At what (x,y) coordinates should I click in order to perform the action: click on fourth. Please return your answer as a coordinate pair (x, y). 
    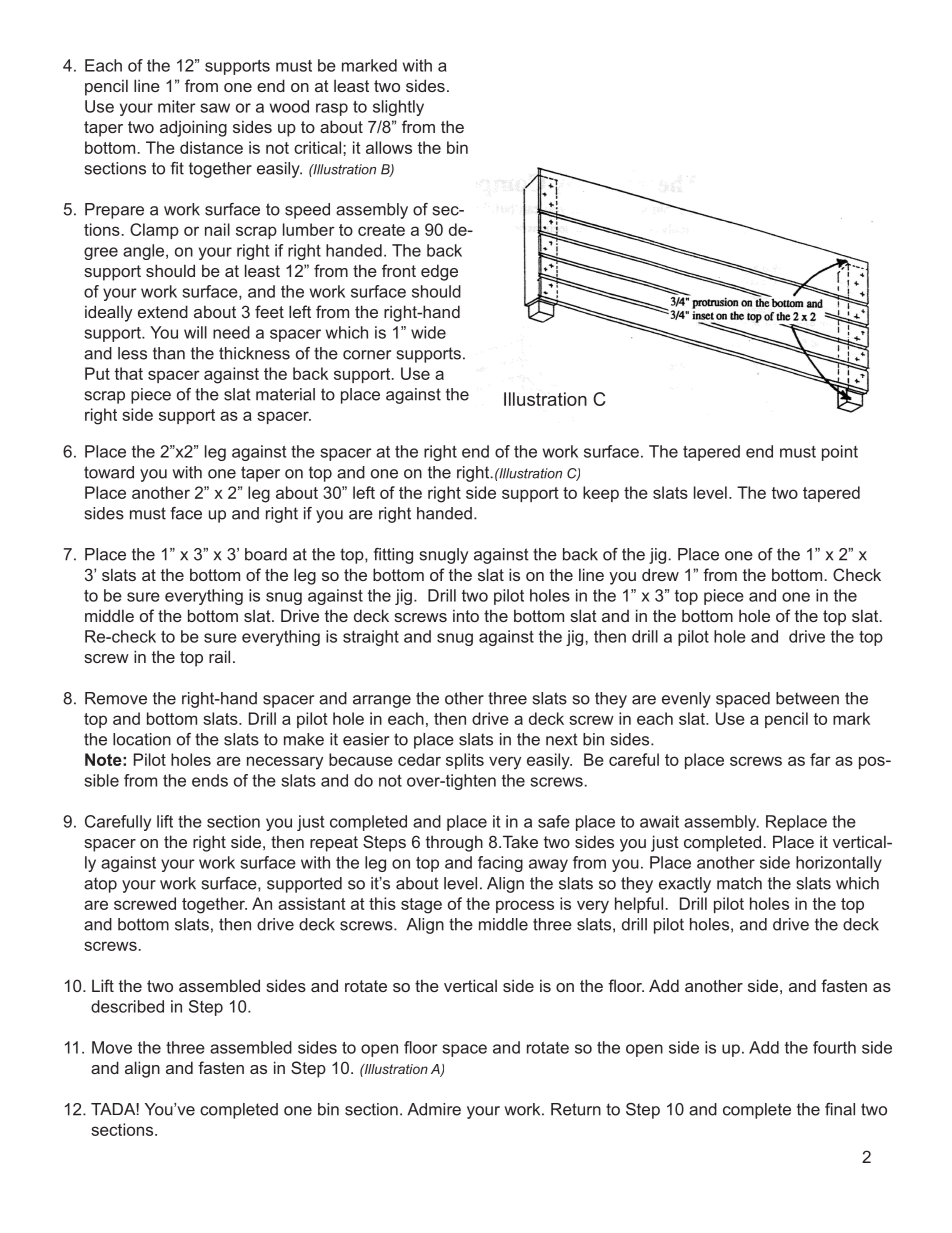
    Looking at the image, I should click on (834, 1047).
